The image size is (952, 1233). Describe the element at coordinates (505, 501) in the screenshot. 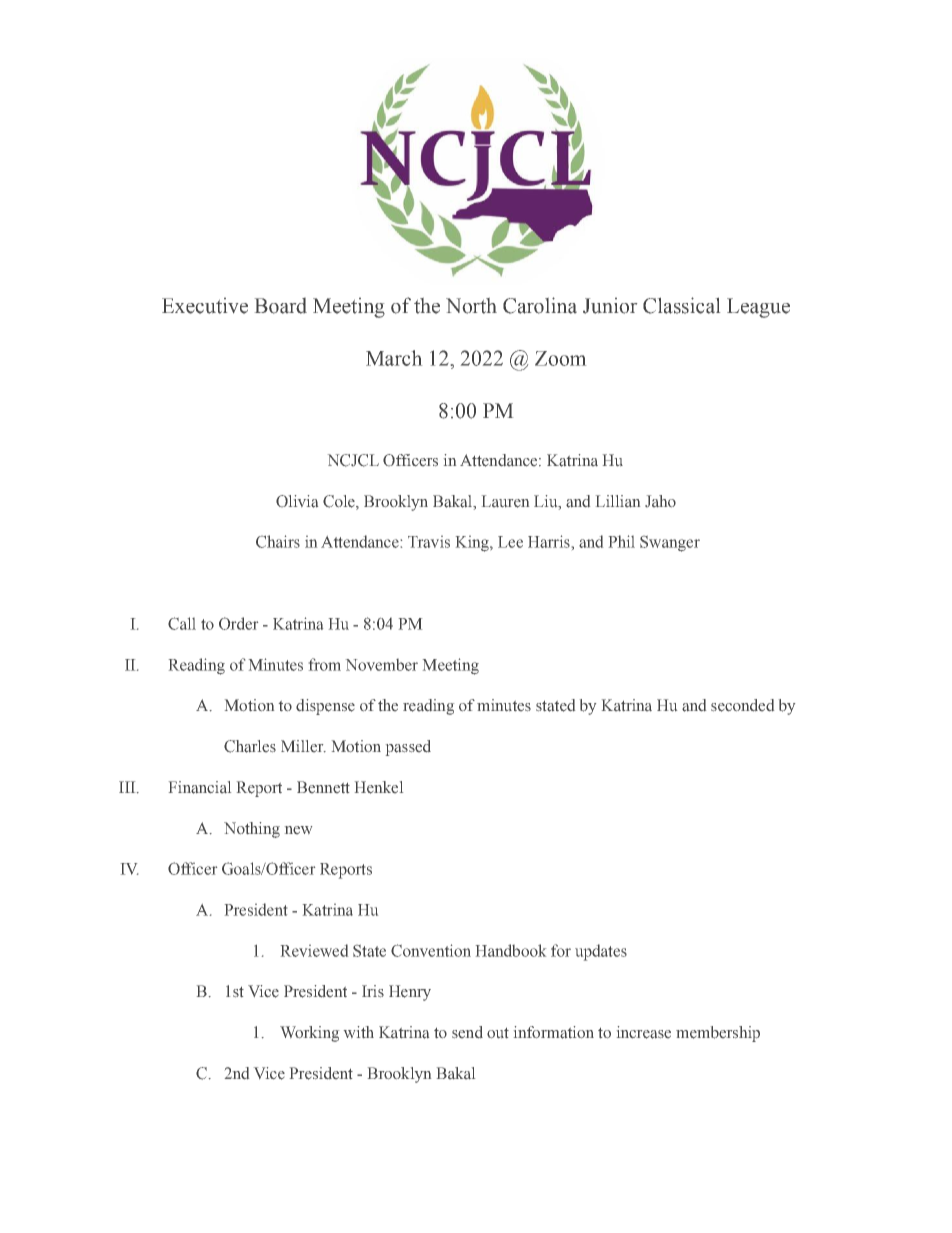

I see `Lauren` at that location.
